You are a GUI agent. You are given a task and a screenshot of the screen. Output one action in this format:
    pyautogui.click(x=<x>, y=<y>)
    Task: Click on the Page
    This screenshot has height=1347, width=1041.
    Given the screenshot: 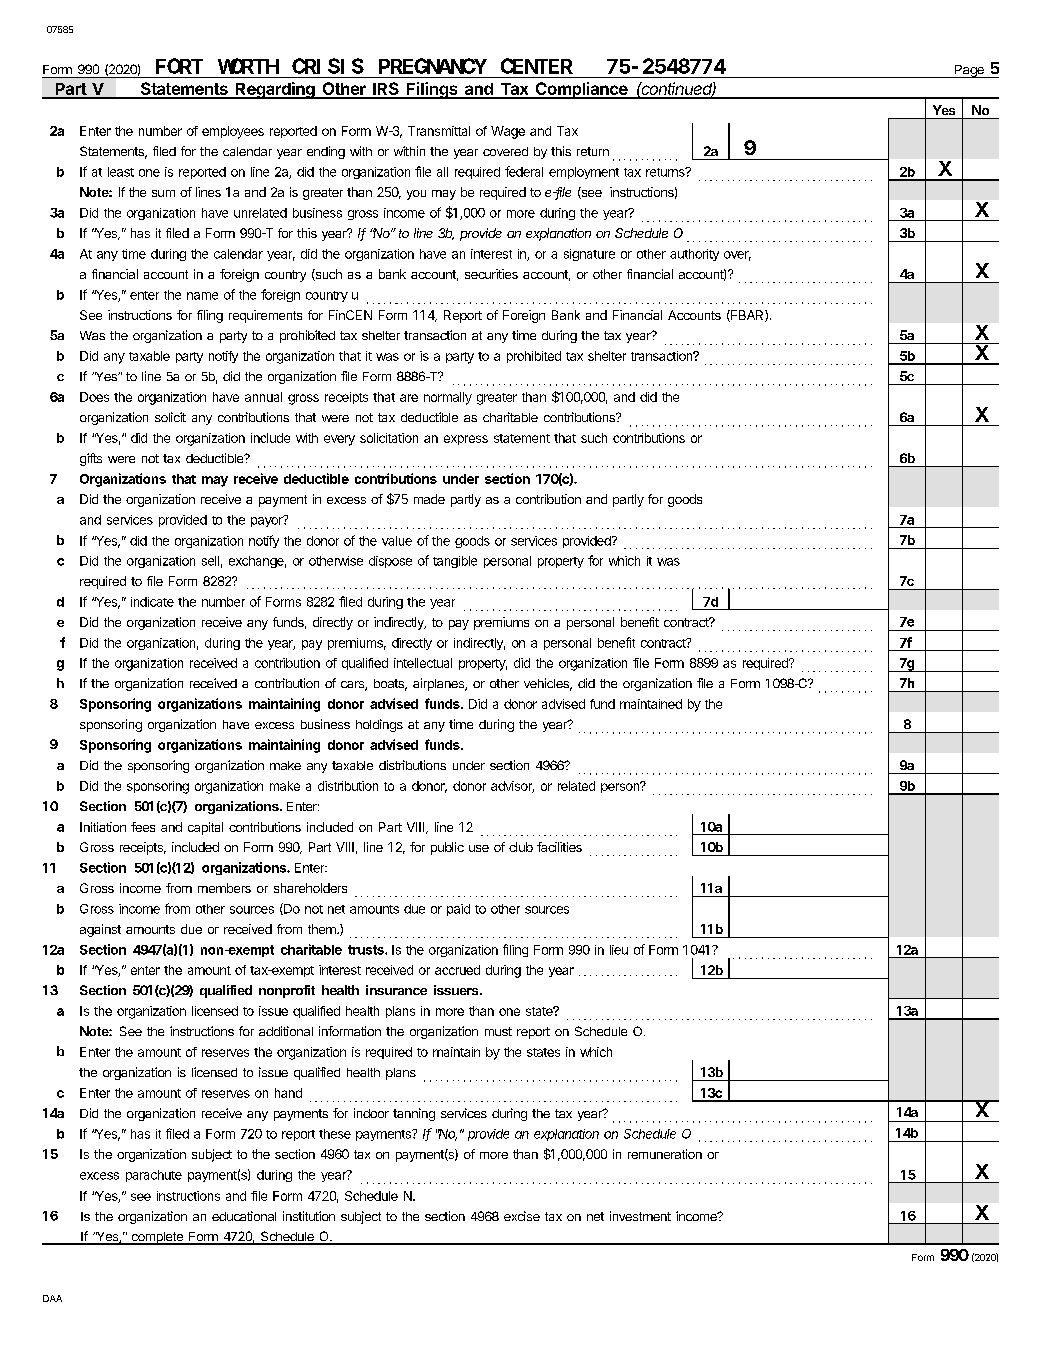 What is the action you would take?
    pyautogui.click(x=969, y=71)
